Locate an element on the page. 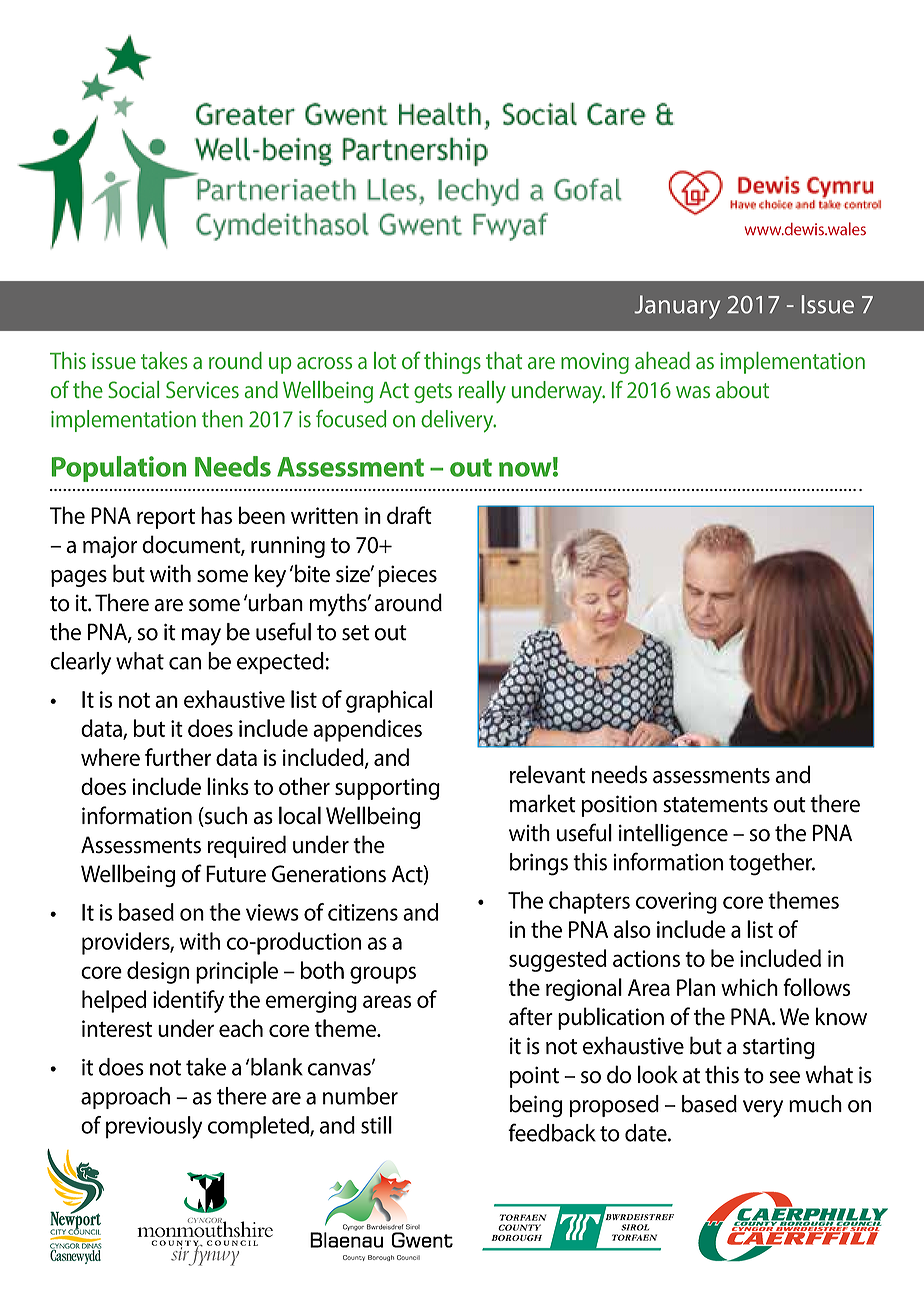 The height and width of the page is (1311, 924). brings is located at coordinates (539, 864).
